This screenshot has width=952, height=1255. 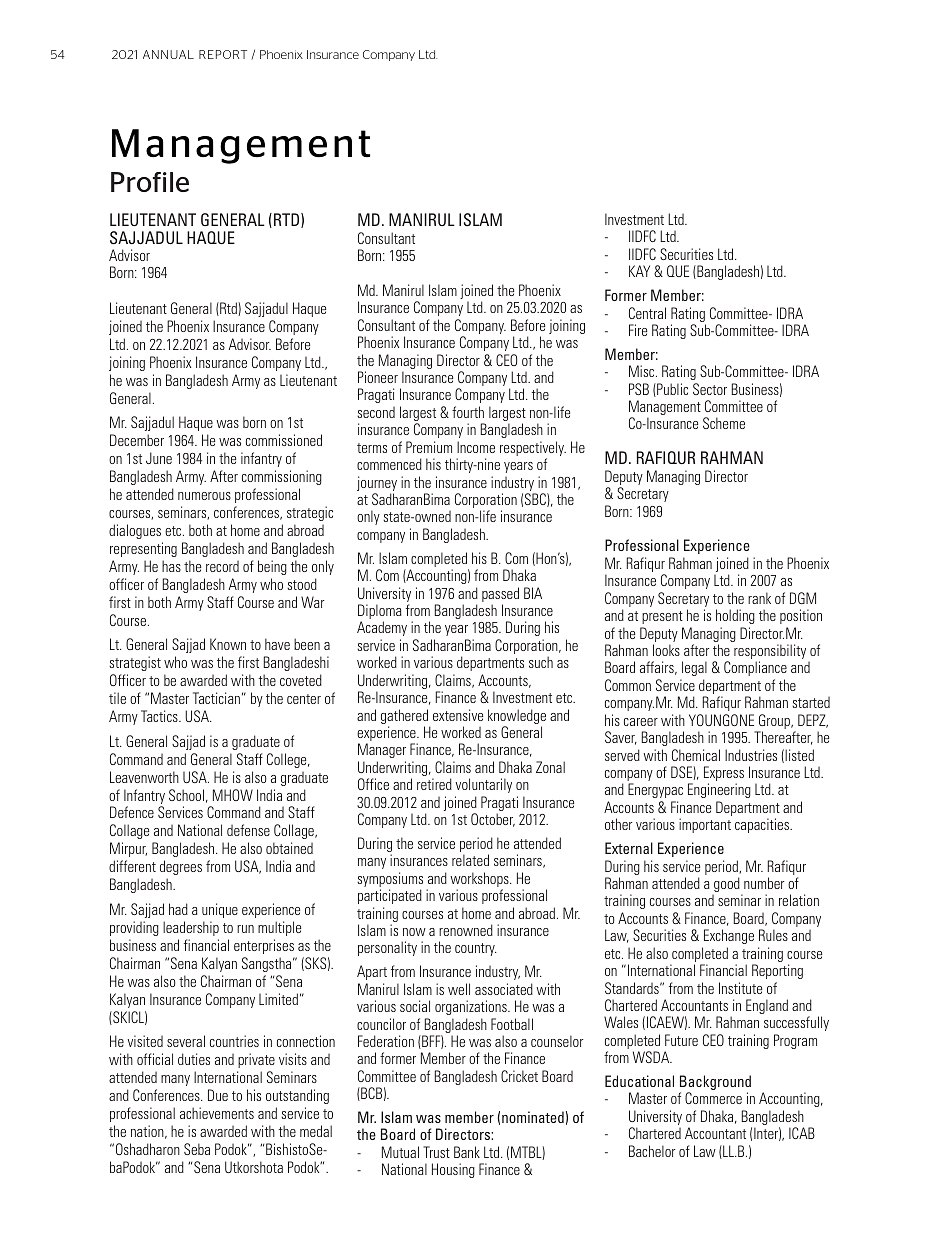 What do you see at coordinates (647, 313) in the screenshot?
I see `Central` at bounding box center [647, 313].
